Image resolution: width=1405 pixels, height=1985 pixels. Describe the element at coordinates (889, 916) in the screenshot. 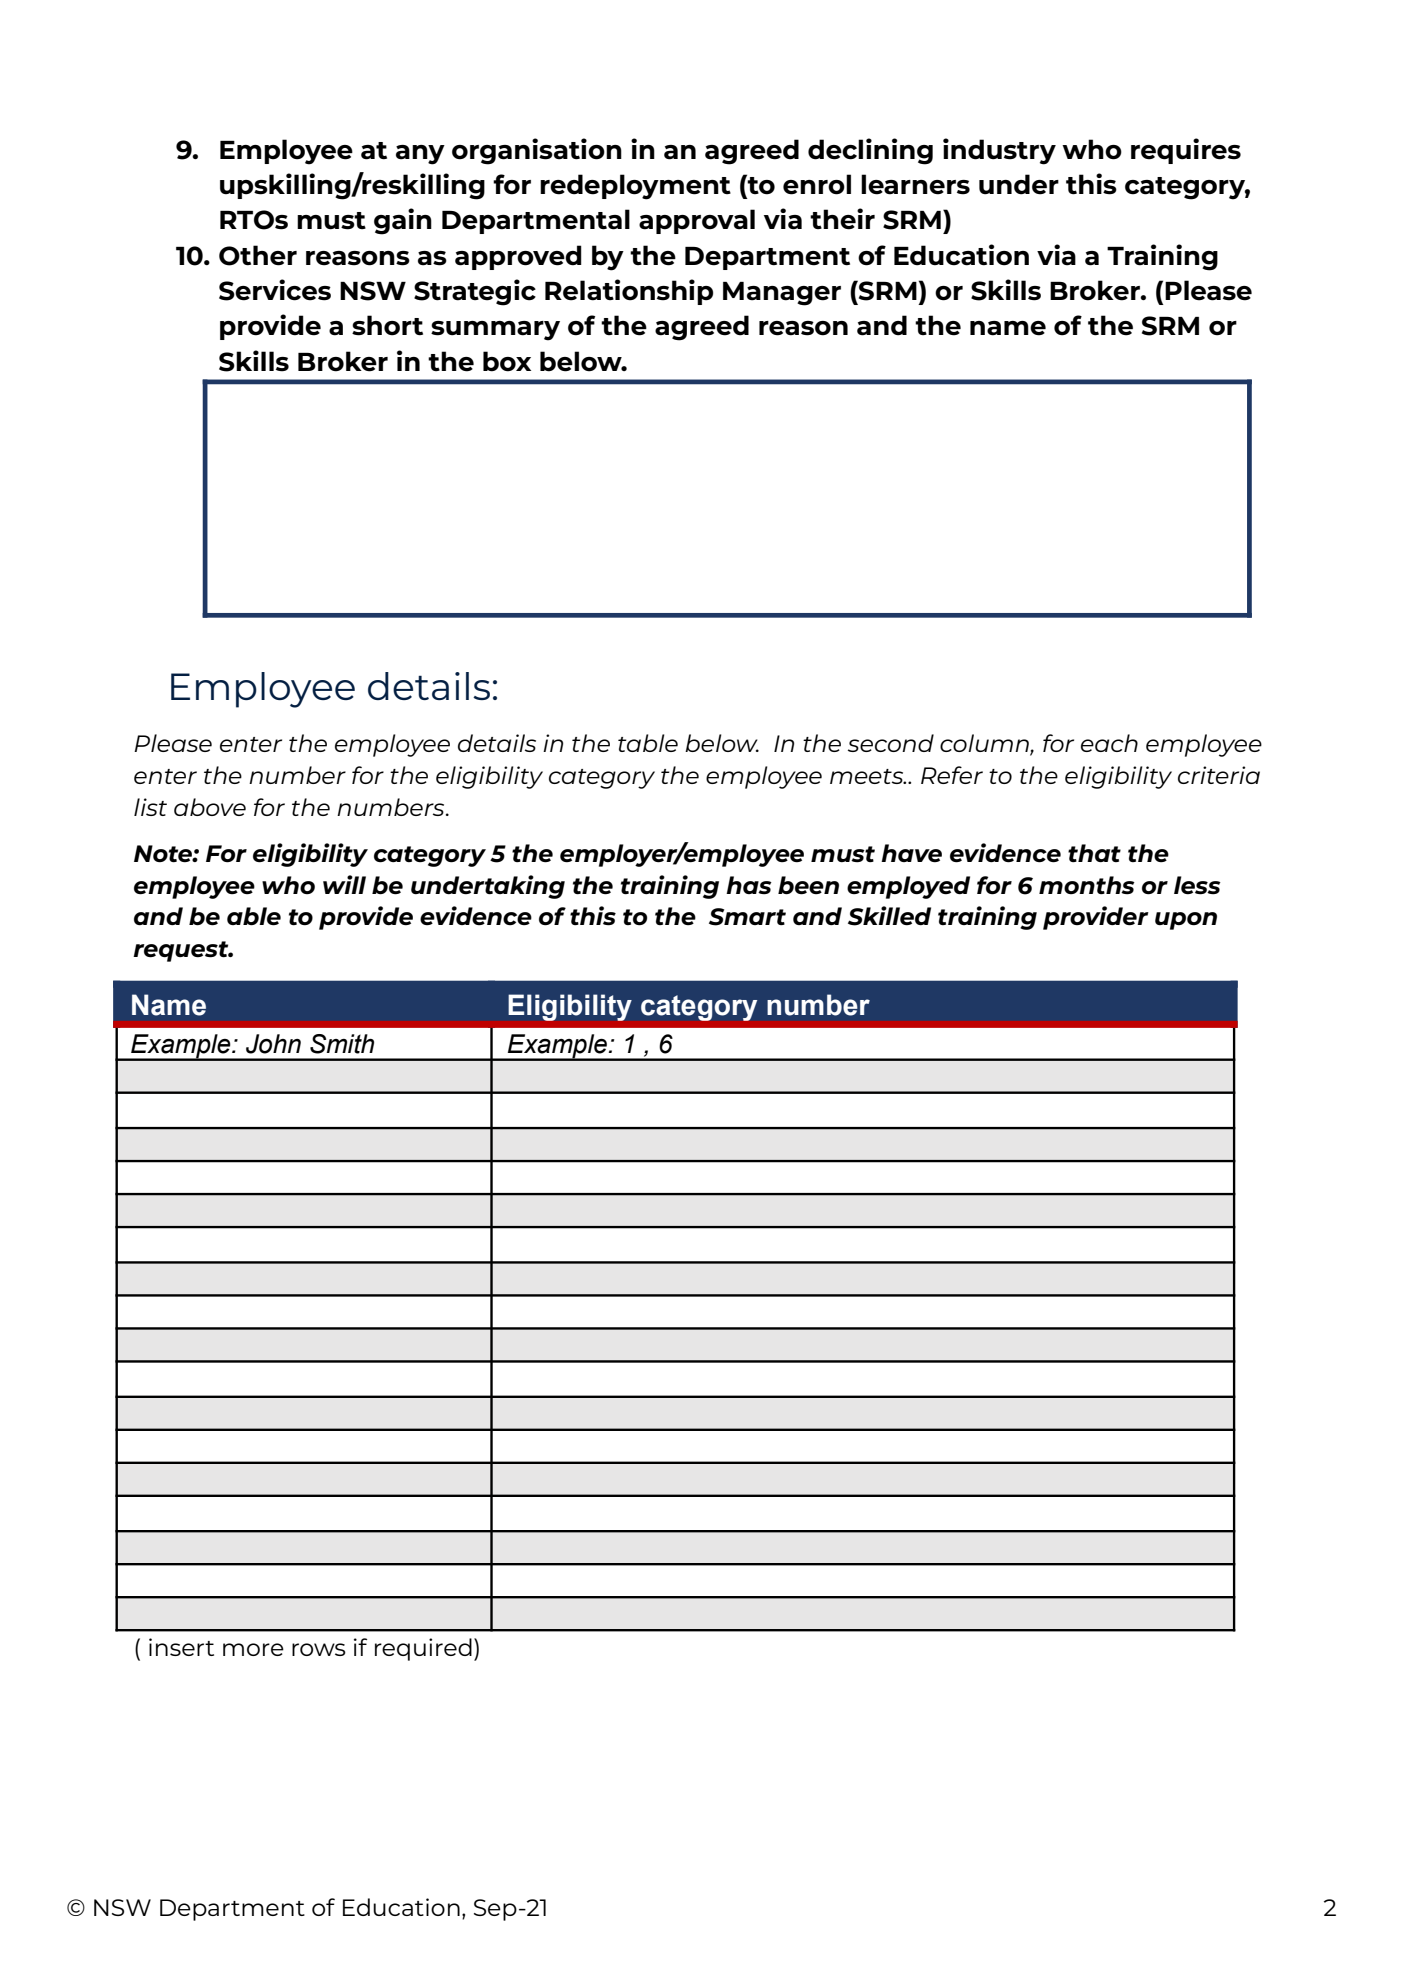

I see `Skilled` at that location.
